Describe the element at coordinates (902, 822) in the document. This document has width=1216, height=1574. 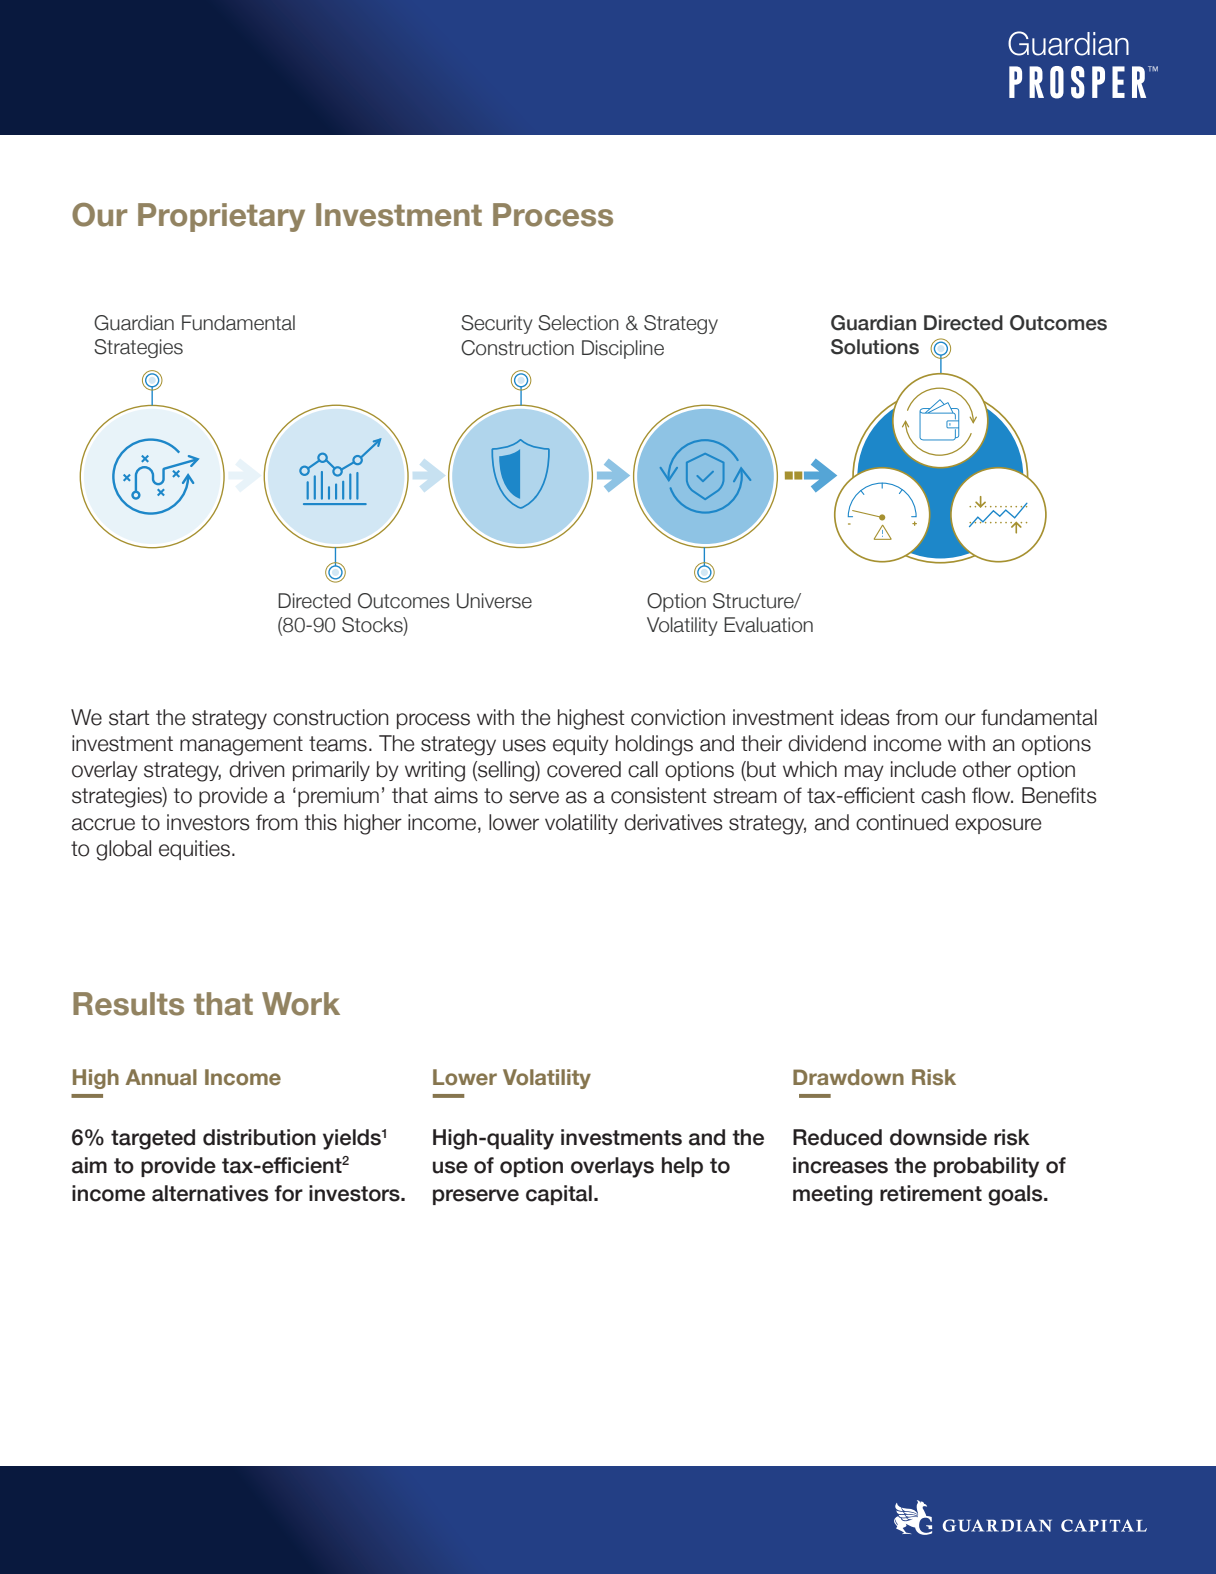
I see `continued` at that location.
